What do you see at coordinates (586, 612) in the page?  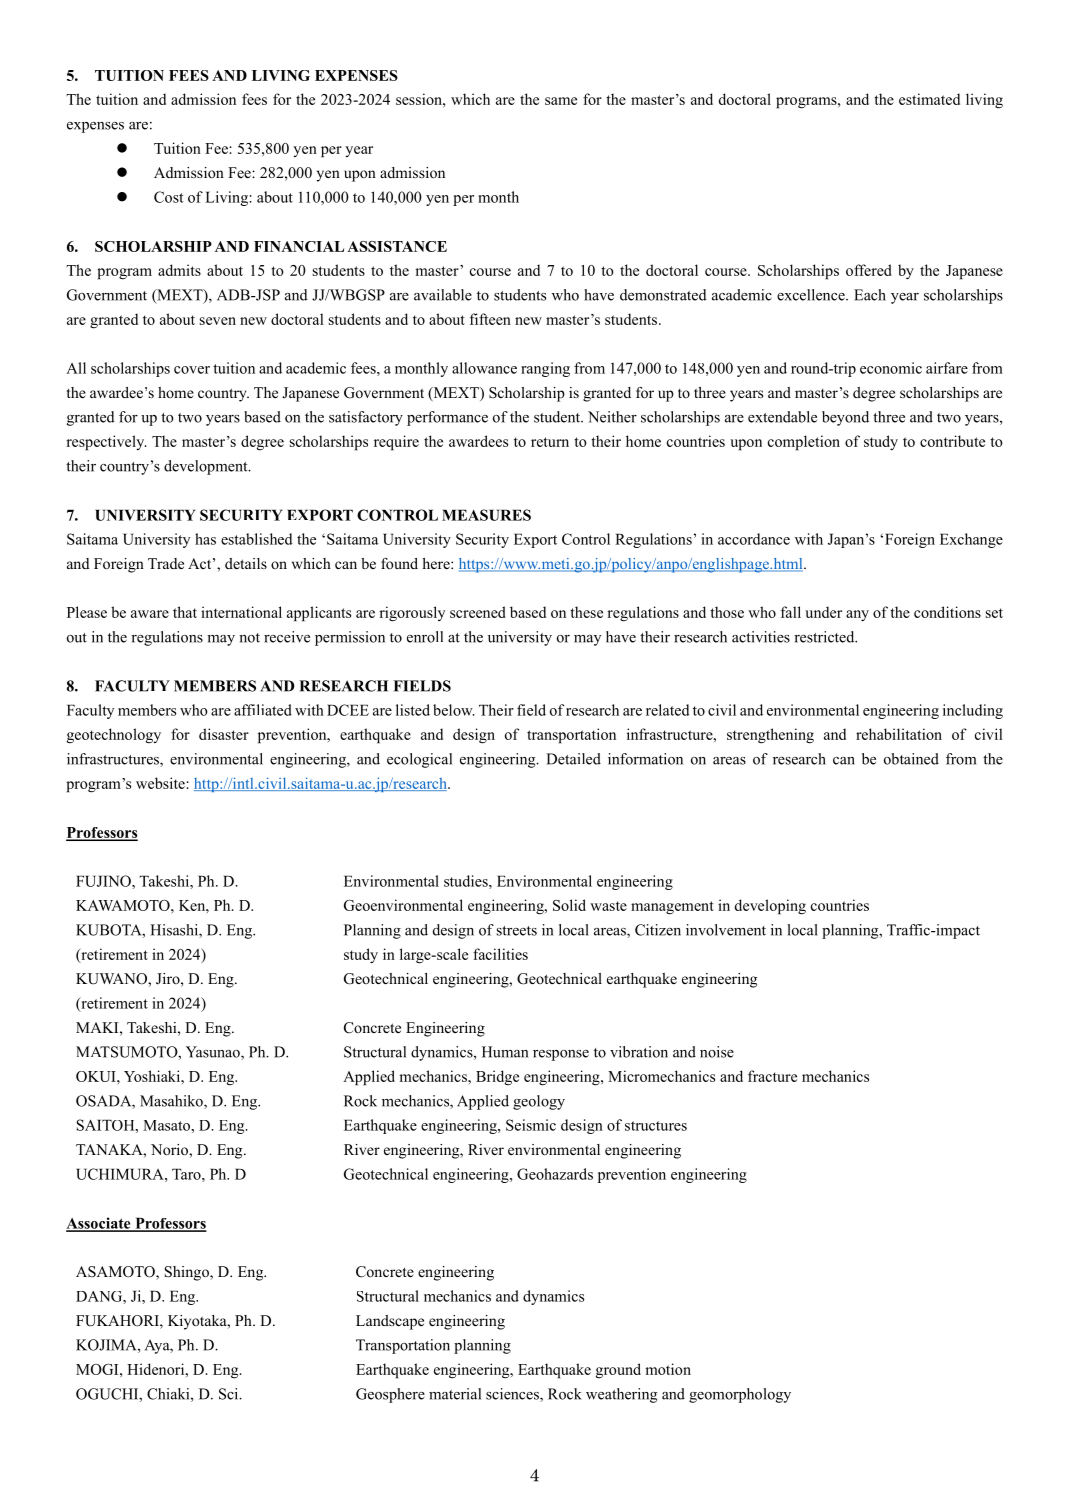 I see `these` at bounding box center [586, 612].
